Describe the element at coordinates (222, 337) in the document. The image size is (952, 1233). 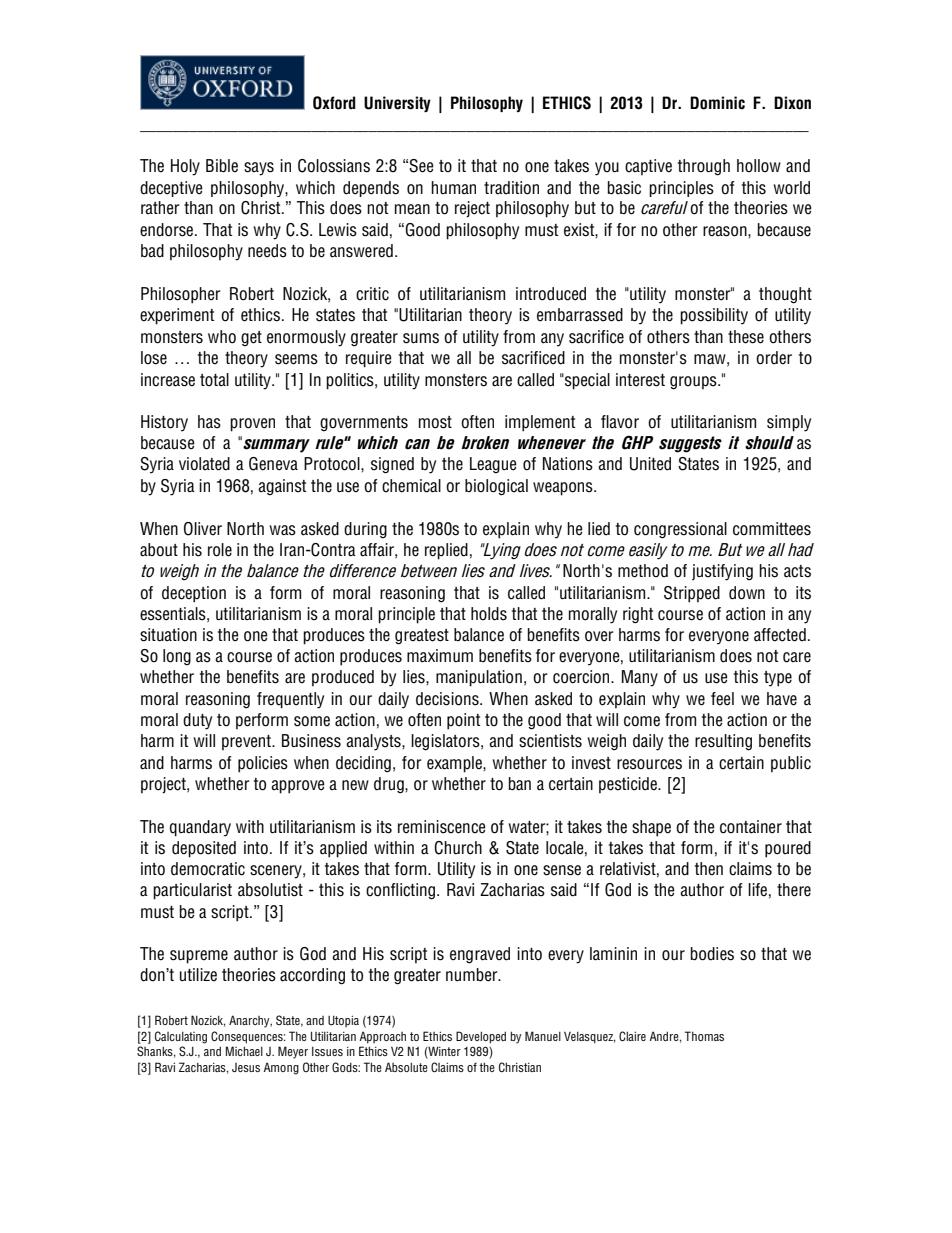
I see `who` at that location.
